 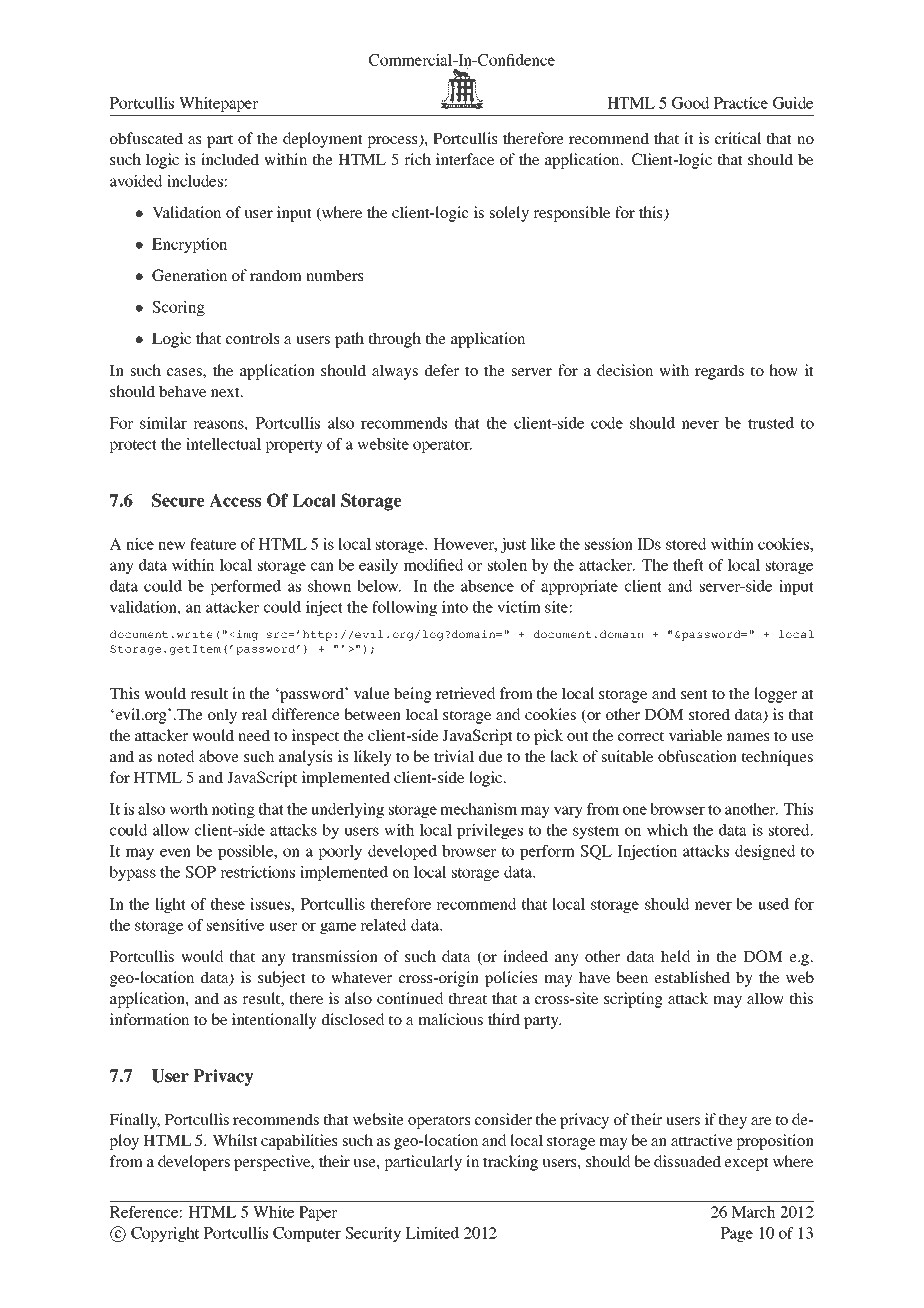 I want to click on developers, so click(x=194, y=1163).
